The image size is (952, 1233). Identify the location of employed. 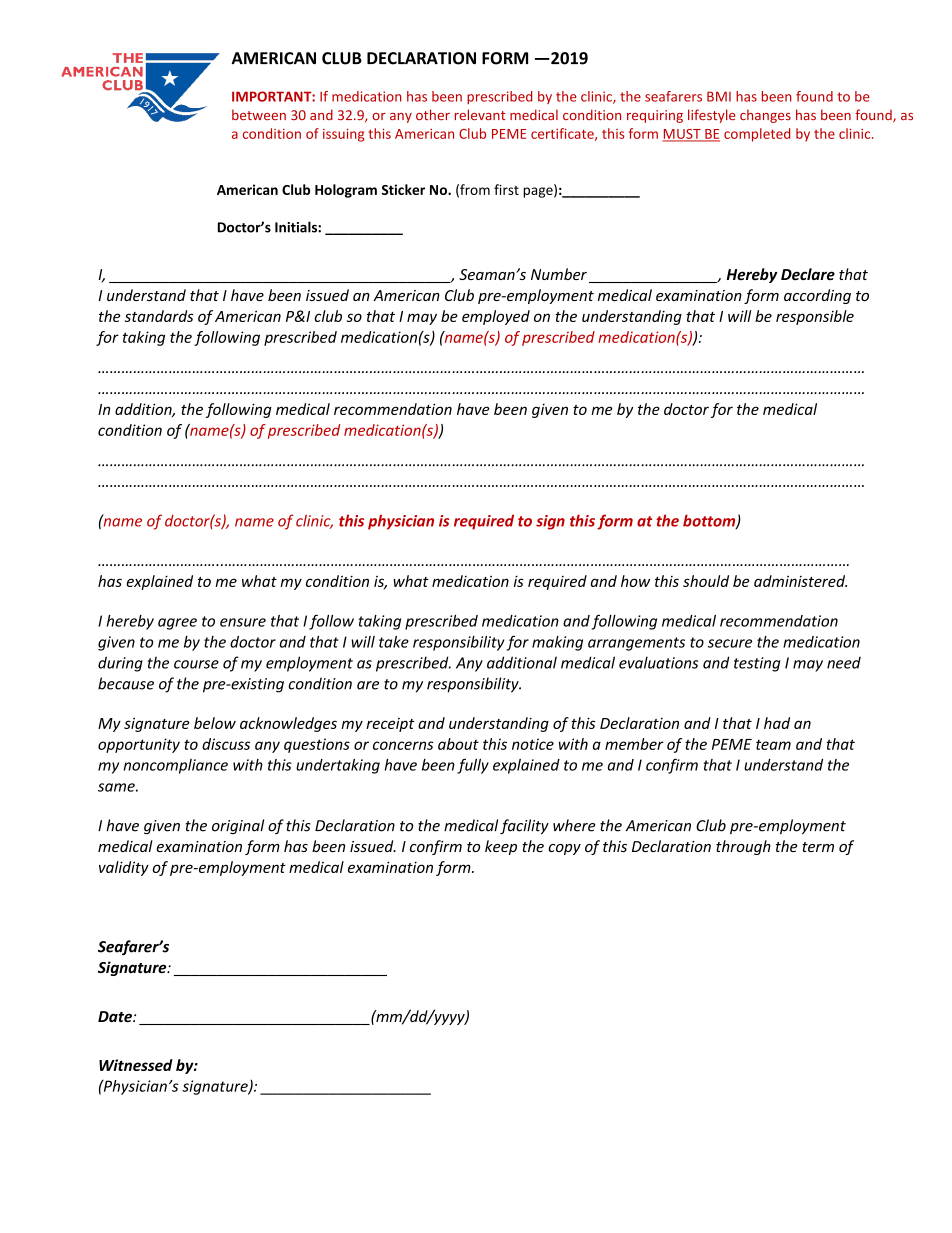
(496, 317).
